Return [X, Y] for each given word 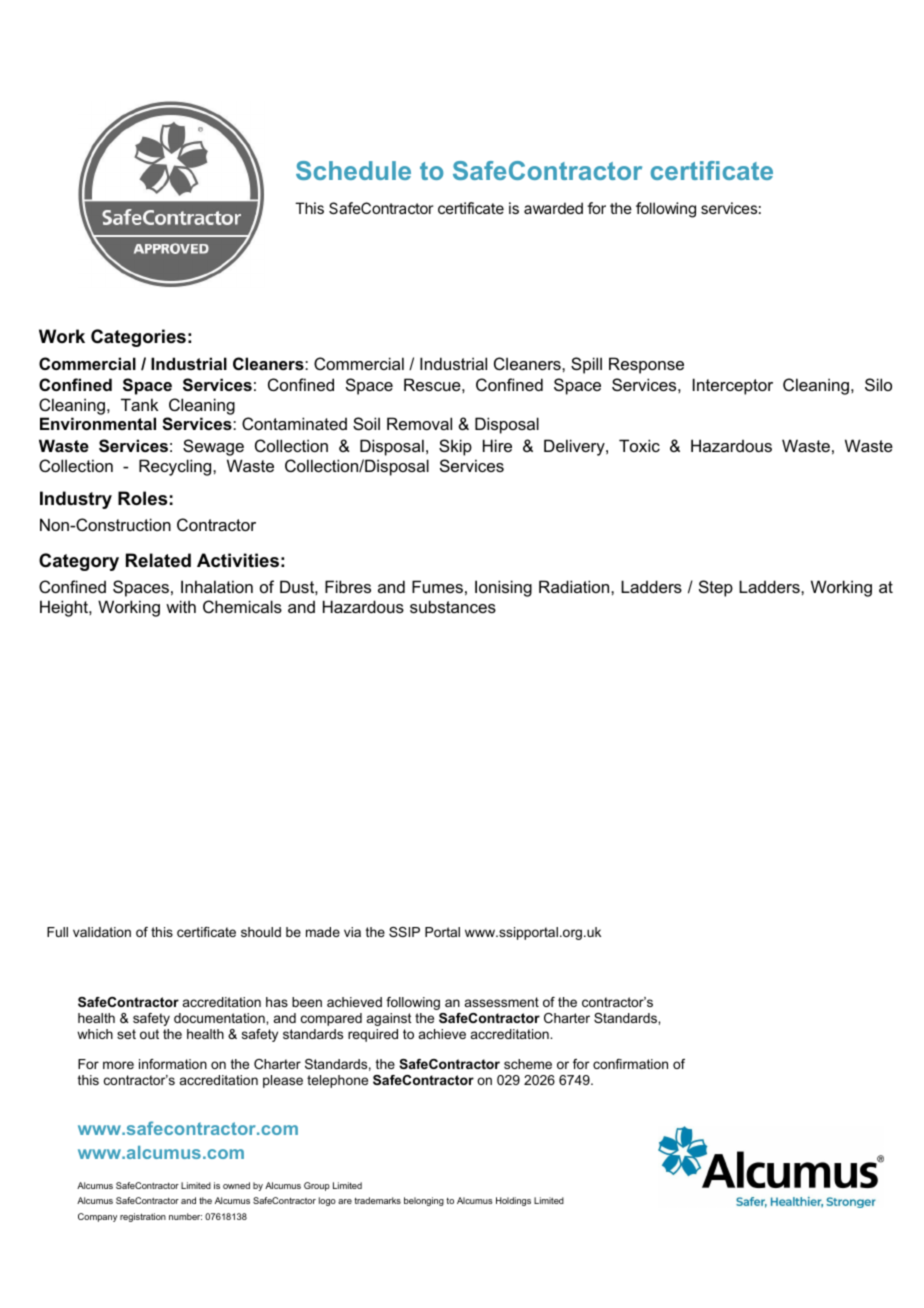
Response [646, 365]
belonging [424, 1201]
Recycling [176, 467]
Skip [455, 447]
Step [716, 588]
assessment [502, 1002]
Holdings [513, 1201]
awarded [553, 208]
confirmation [630, 1064]
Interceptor [733, 386]
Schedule [353, 170]
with [181, 606]
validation [102, 932]
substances [453, 606]
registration [143, 1217]
